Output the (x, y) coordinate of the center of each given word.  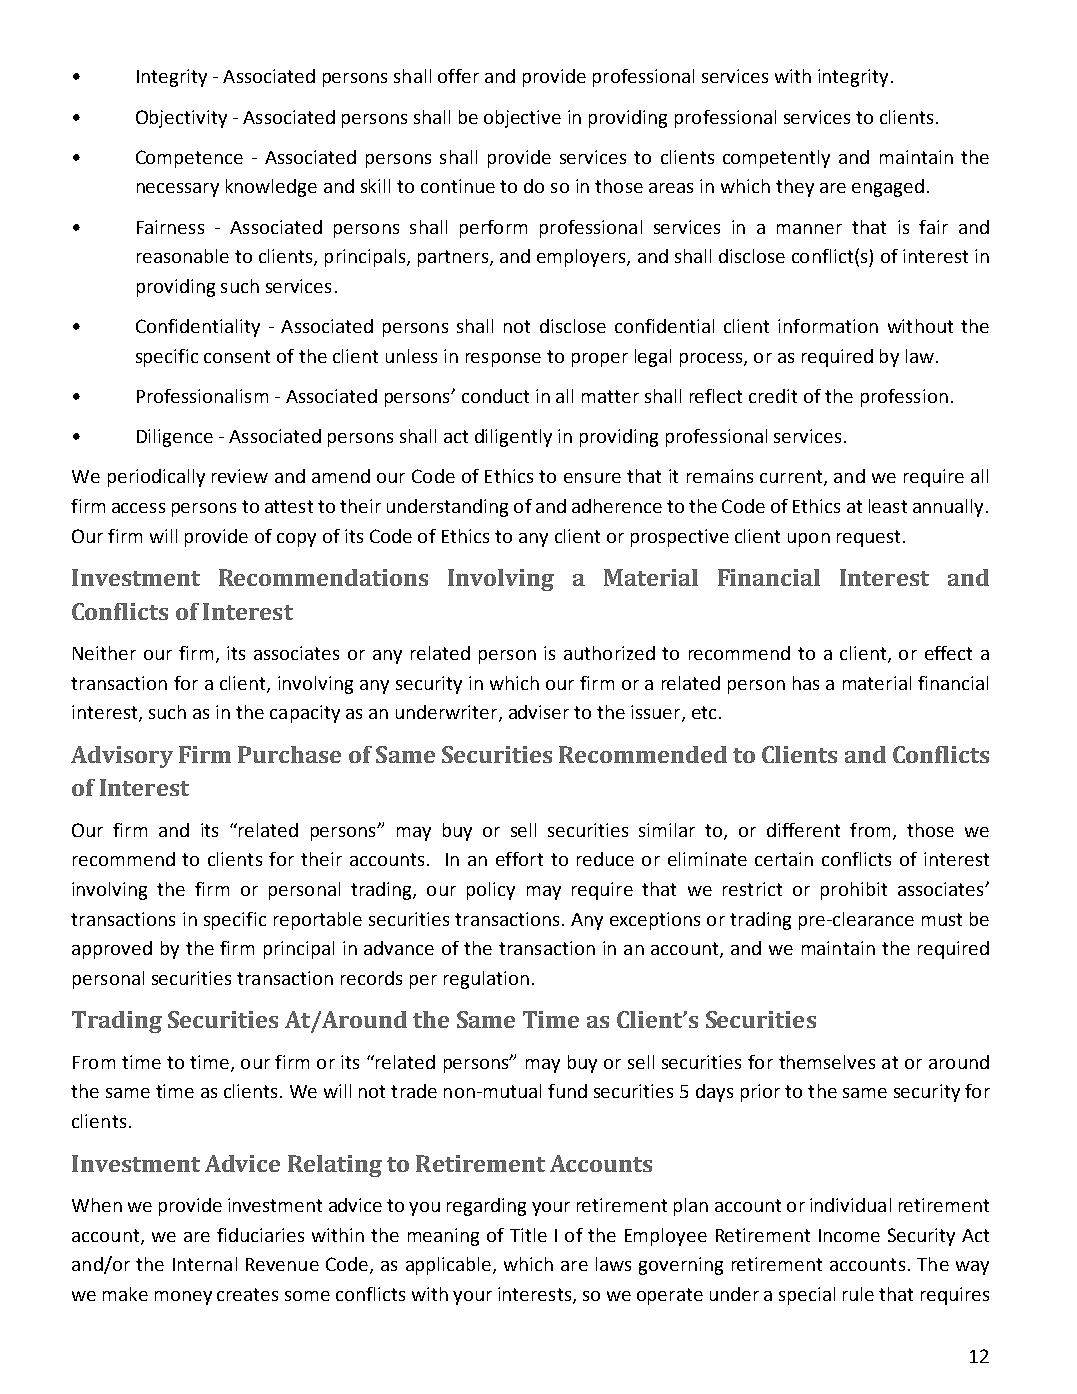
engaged (888, 188)
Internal (205, 1264)
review (240, 476)
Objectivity (181, 119)
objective (522, 119)
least (888, 506)
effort (519, 859)
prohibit (854, 891)
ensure (592, 478)
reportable (318, 921)
